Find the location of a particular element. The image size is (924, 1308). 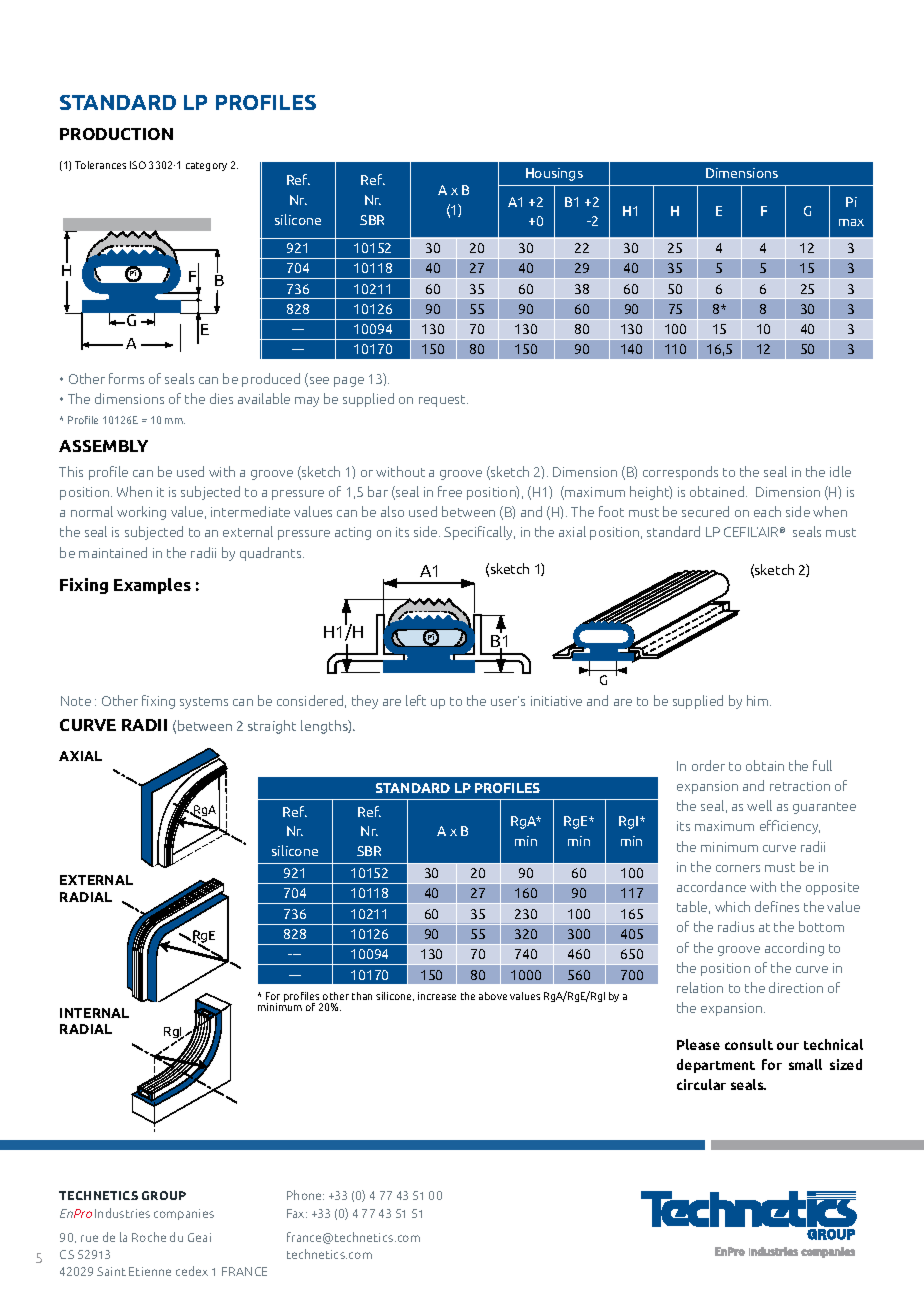

ISO is located at coordinates (138, 165).
